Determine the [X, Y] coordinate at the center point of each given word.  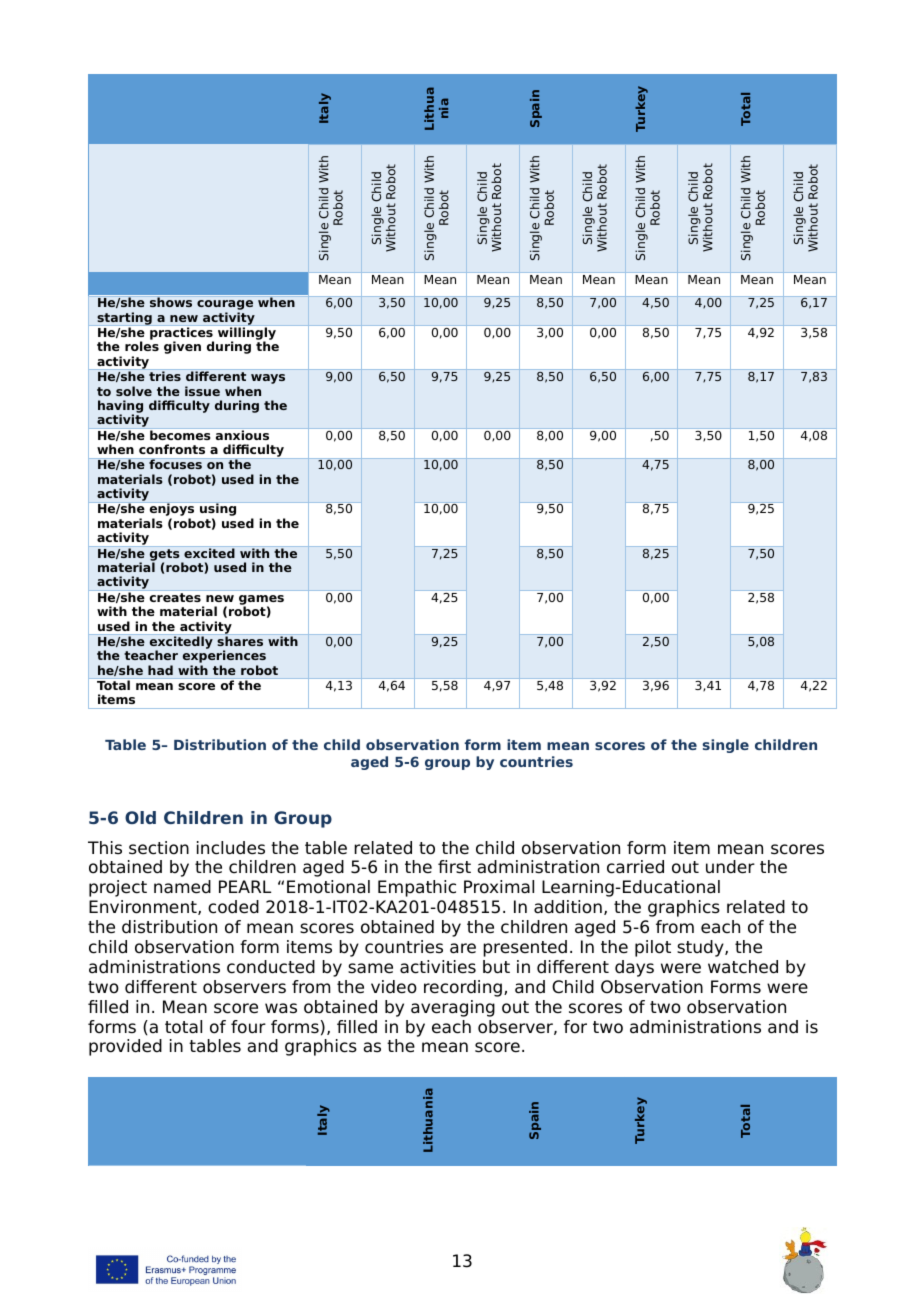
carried [635, 867]
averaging [453, 1008]
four [248, 1027]
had [160, 670]
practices [182, 334]
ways [268, 379]
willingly [247, 335]
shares [240, 641]
